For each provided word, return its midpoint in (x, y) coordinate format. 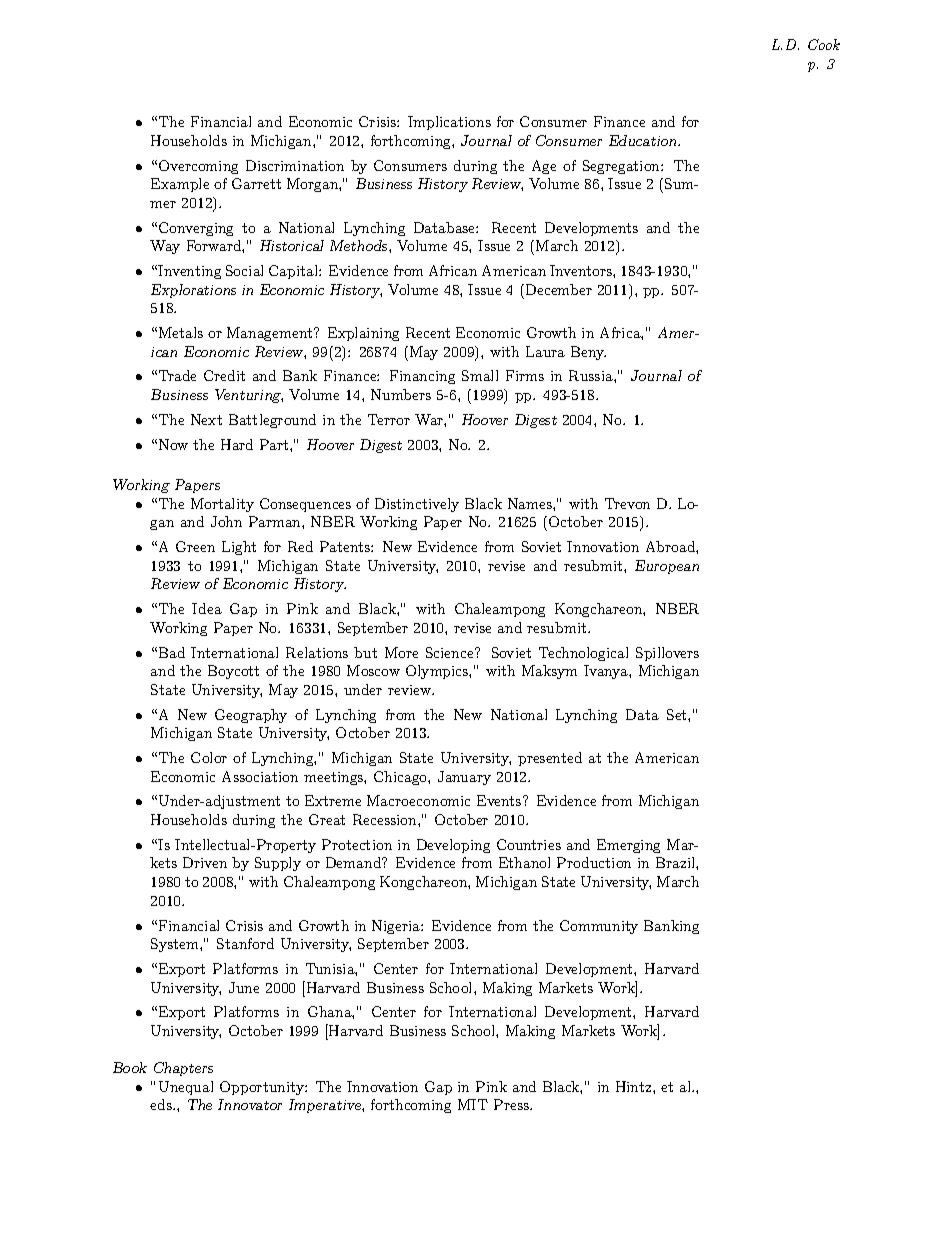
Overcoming (198, 167)
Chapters (183, 1069)
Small (480, 375)
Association (260, 776)
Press (512, 1104)
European (667, 567)
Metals (181, 332)
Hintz (633, 1086)
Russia (592, 375)
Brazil (676, 862)
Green (195, 546)
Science (451, 652)
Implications (449, 123)
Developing (453, 846)
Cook (824, 44)
